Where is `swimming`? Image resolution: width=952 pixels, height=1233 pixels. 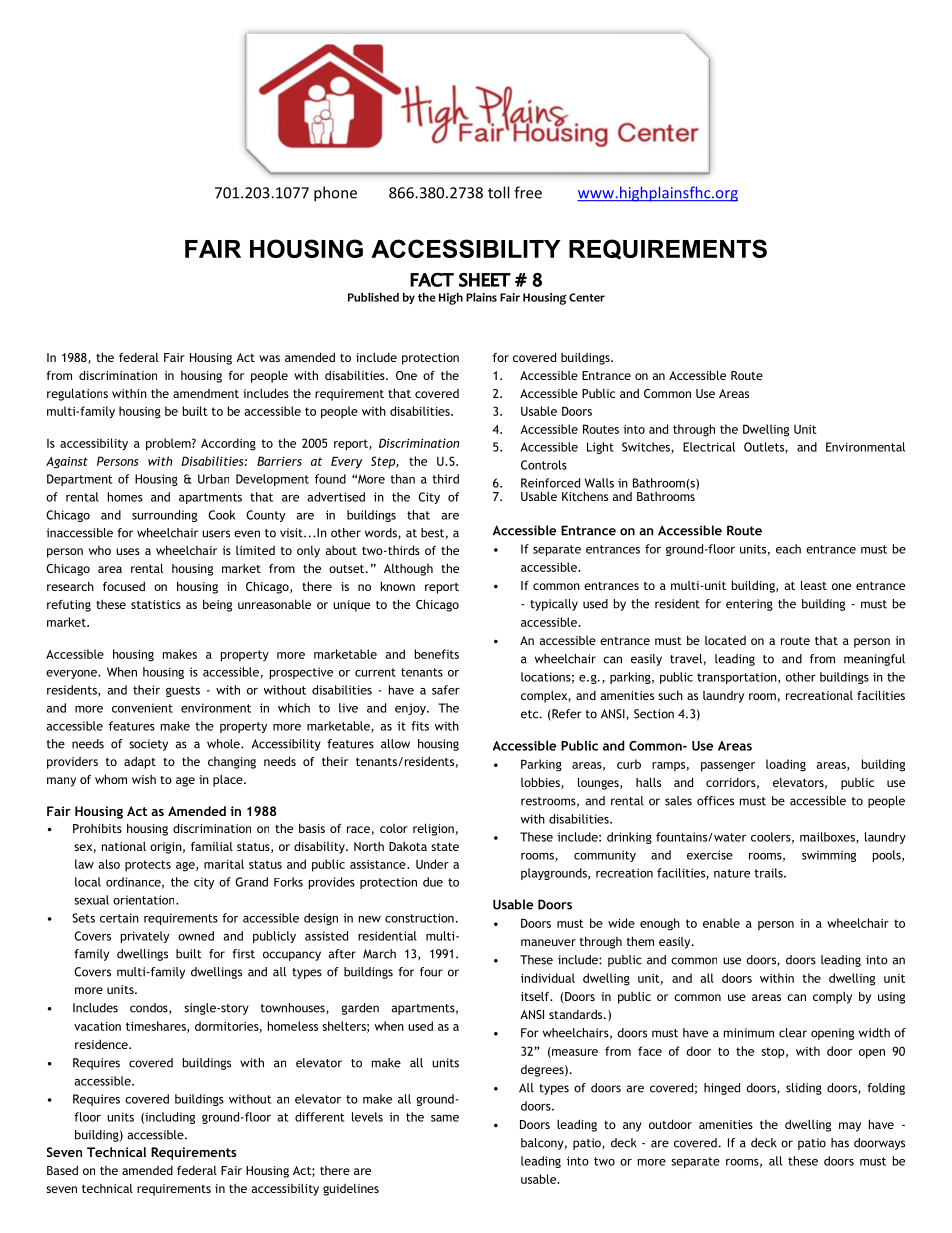
swimming is located at coordinates (829, 856).
